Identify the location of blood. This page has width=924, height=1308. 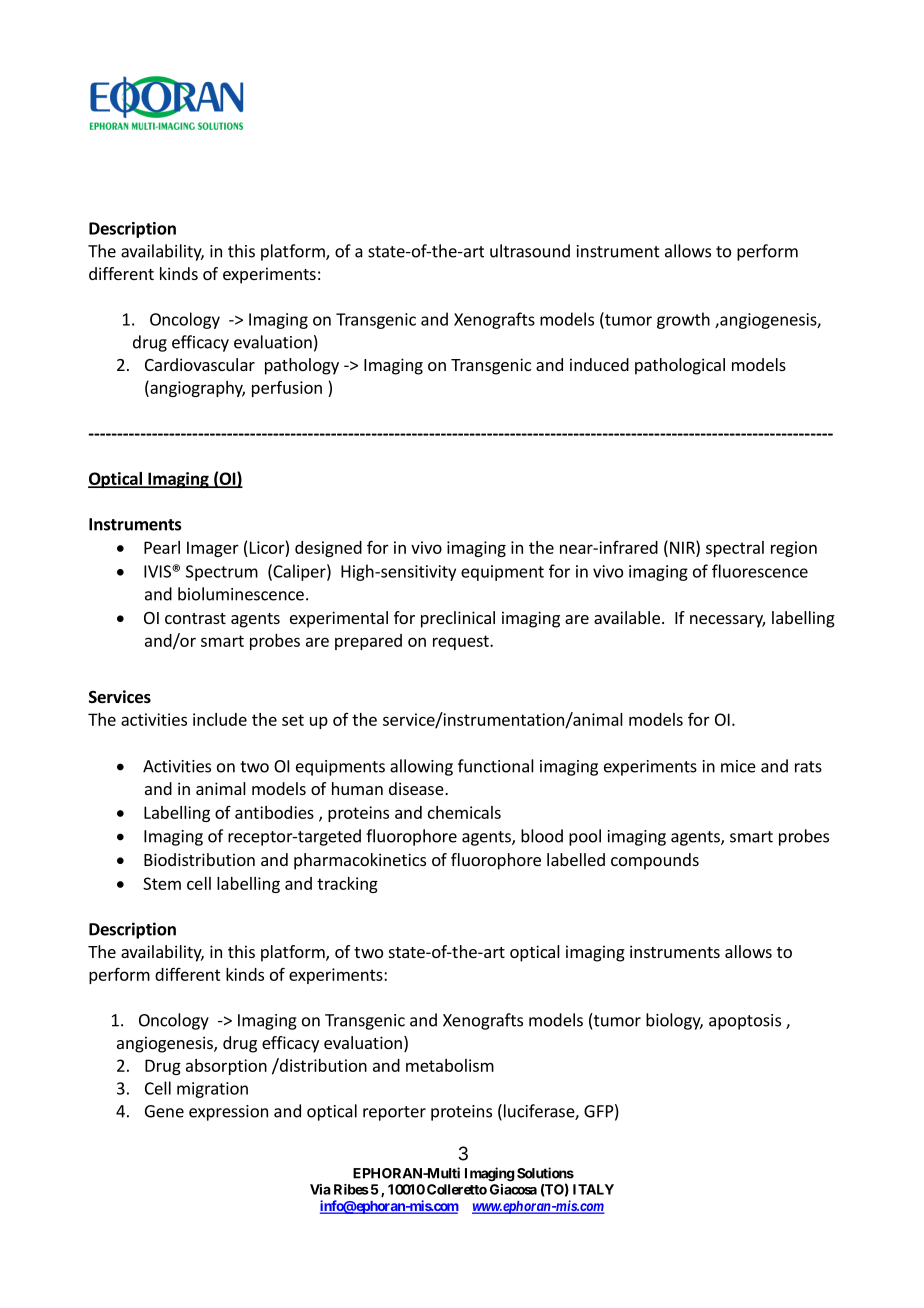
(542, 836).
